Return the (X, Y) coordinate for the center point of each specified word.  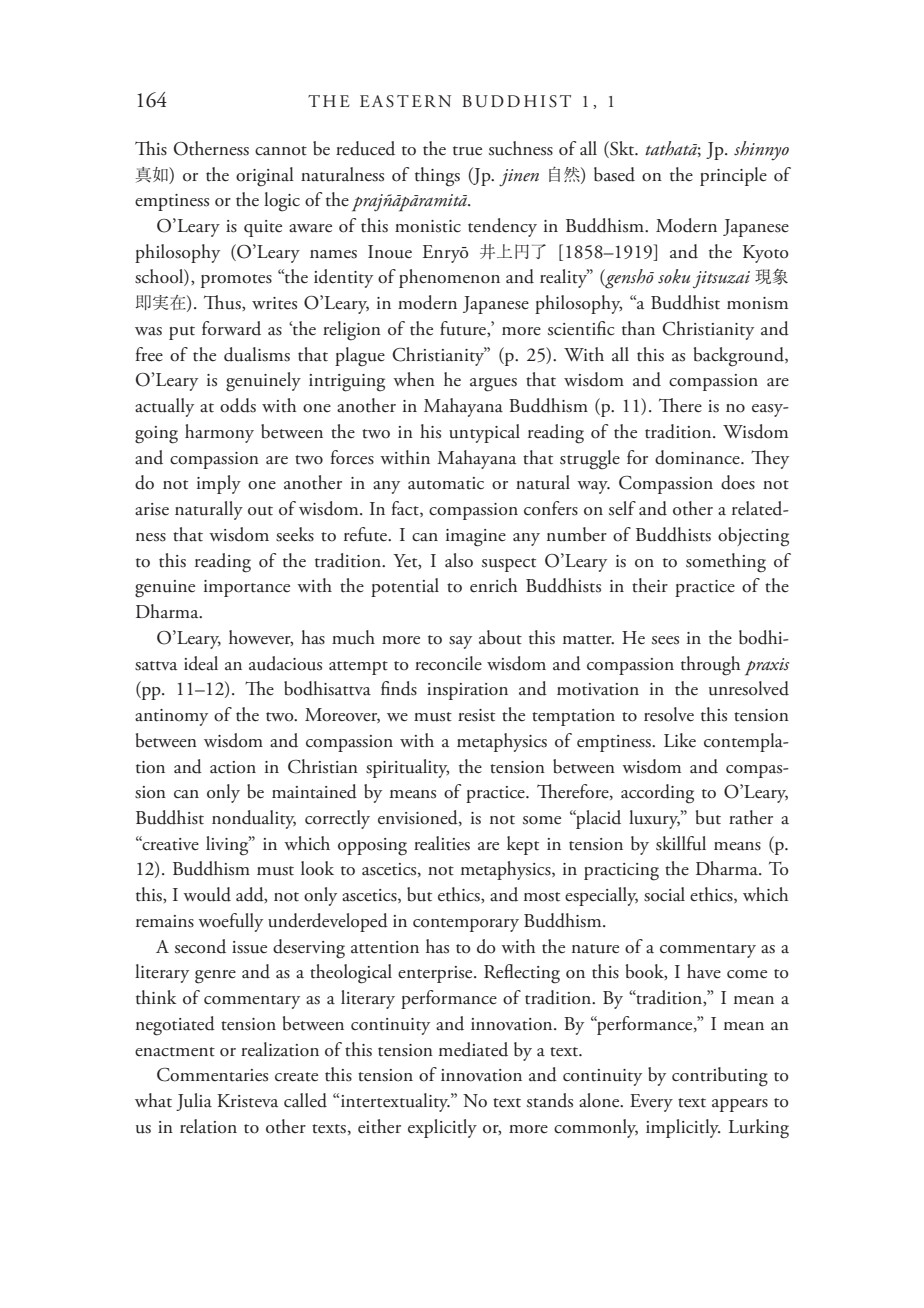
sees (665, 640)
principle (733, 176)
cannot (281, 151)
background (740, 357)
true (467, 151)
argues (493, 385)
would (207, 894)
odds (238, 405)
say (460, 642)
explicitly (442, 1128)
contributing (720, 1077)
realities (442, 843)
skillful (681, 843)
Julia (194, 1102)
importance (247, 588)
